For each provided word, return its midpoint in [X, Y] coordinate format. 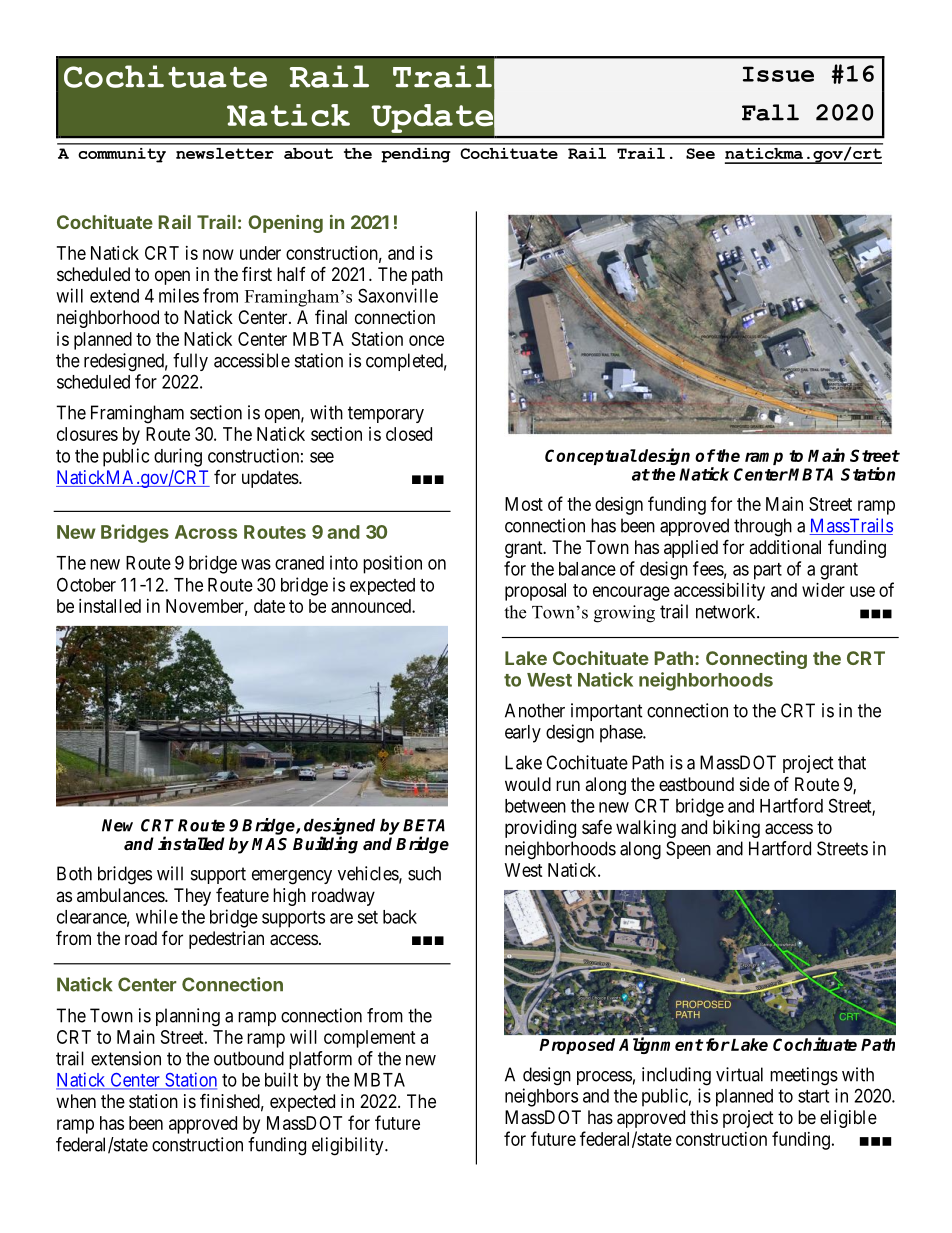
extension [126, 1058]
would [528, 784]
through [763, 527]
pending [416, 155]
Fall [770, 112]
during [178, 457]
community [122, 155]
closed [409, 434]
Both [74, 873]
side [755, 784]
